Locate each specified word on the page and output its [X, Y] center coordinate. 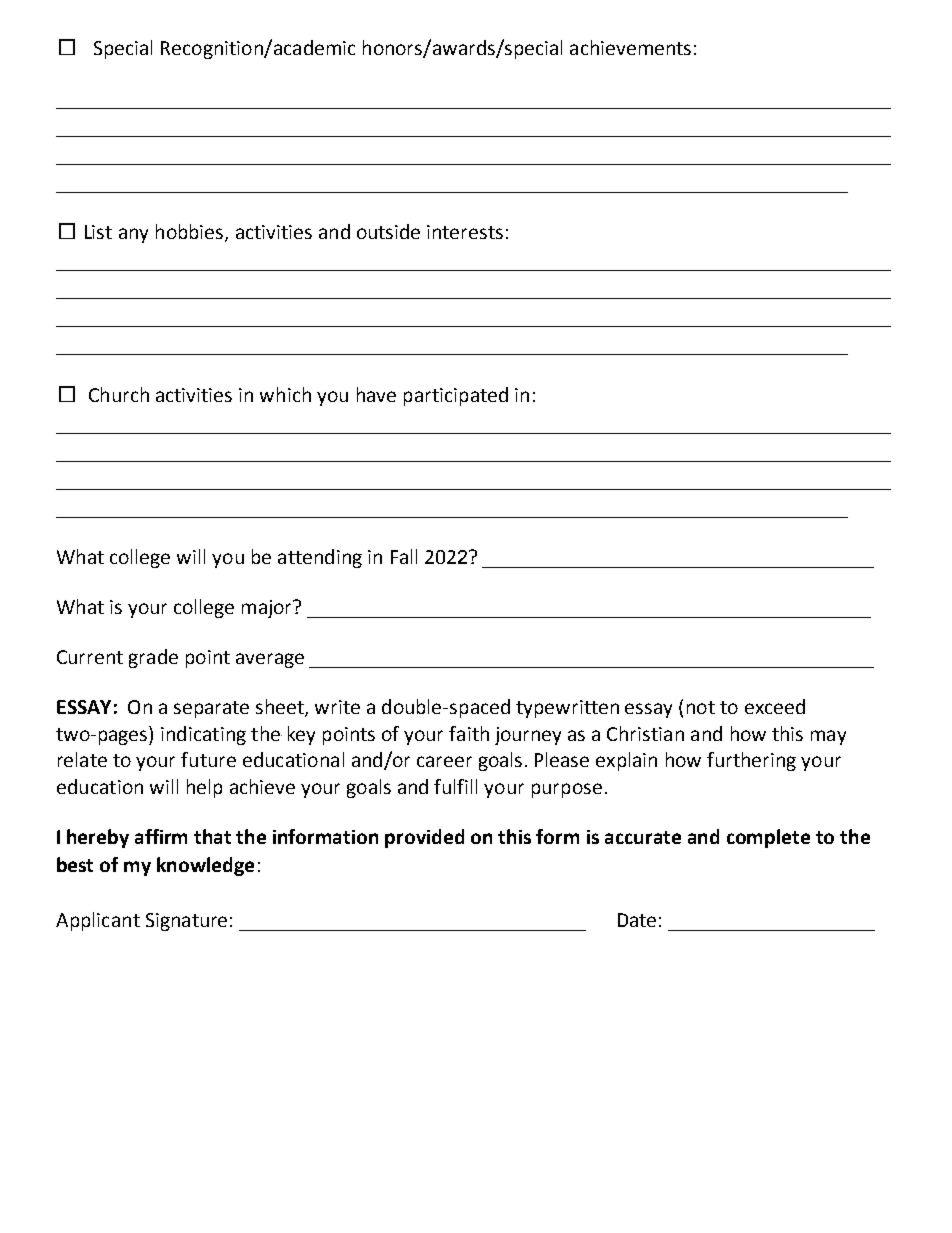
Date [637, 920]
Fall [404, 556]
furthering [751, 761]
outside [388, 231]
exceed [775, 706]
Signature [186, 922]
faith [469, 733]
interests [465, 232]
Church [119, 394]
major [268, 609]
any [133, 235]
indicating [203, 735]
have [376, 394]
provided [424, 838]
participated [456, 396]
